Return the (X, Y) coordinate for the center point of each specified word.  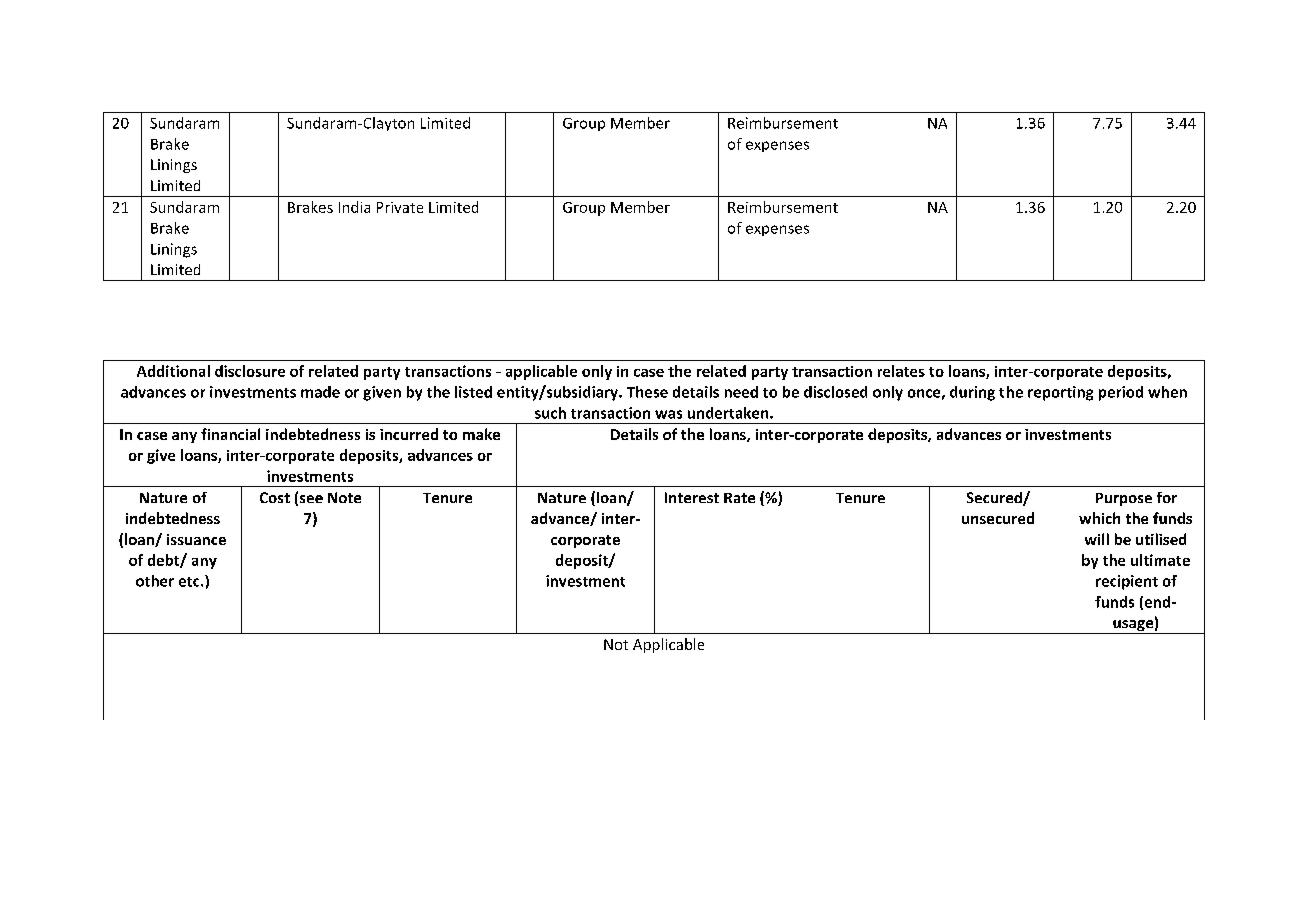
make (481, 434)
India (354, 207)
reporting (1060, 393)
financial (230, 434)
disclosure (250, 371)
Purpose (1124, 499)
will (1097, 539)
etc (190, 582)
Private (400, 207)
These (647, 392)
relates (901, 371)
